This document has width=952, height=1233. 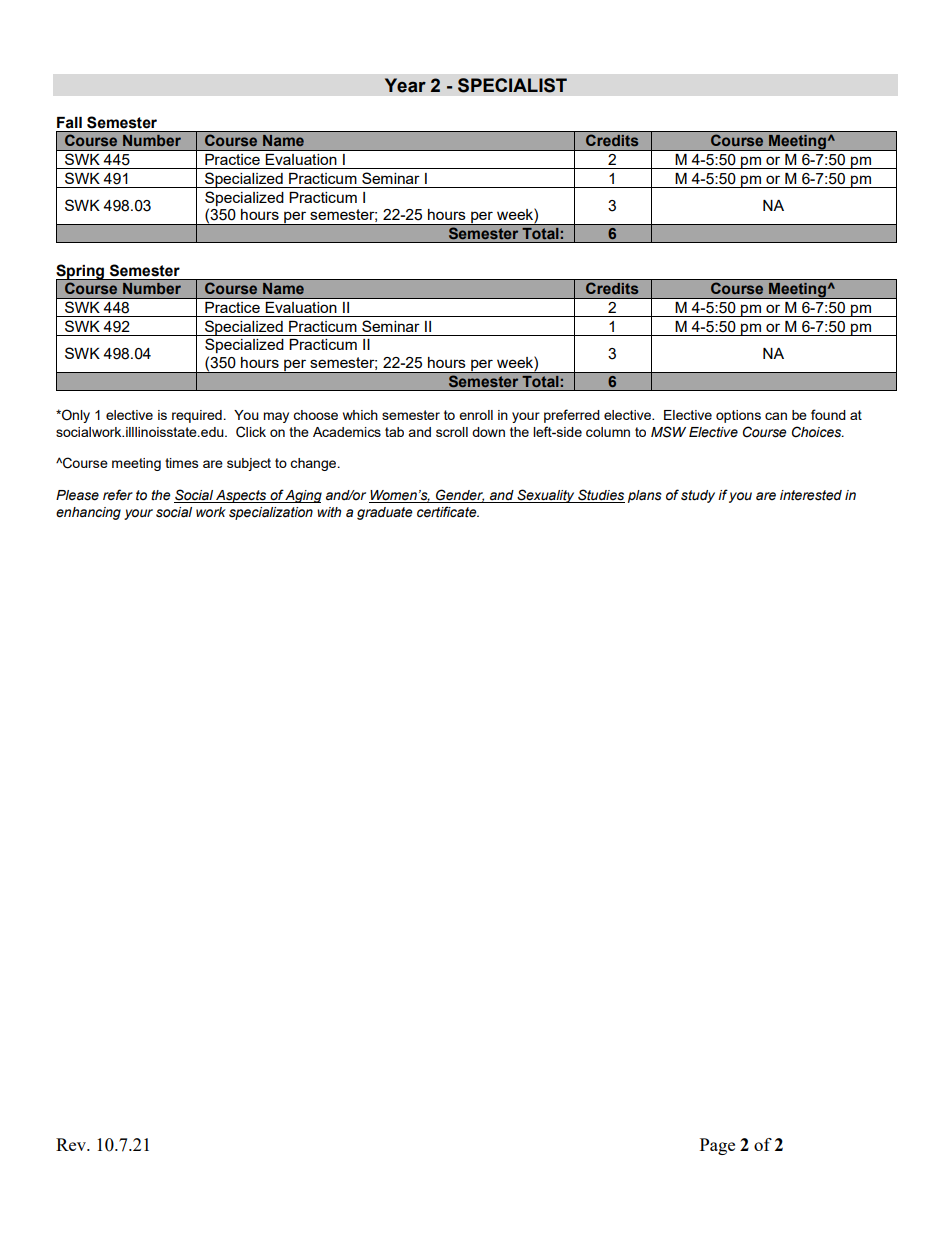 What do you see at coordinates (182, 463) in the document?
I see `times` at bounding box center [182, 463].
